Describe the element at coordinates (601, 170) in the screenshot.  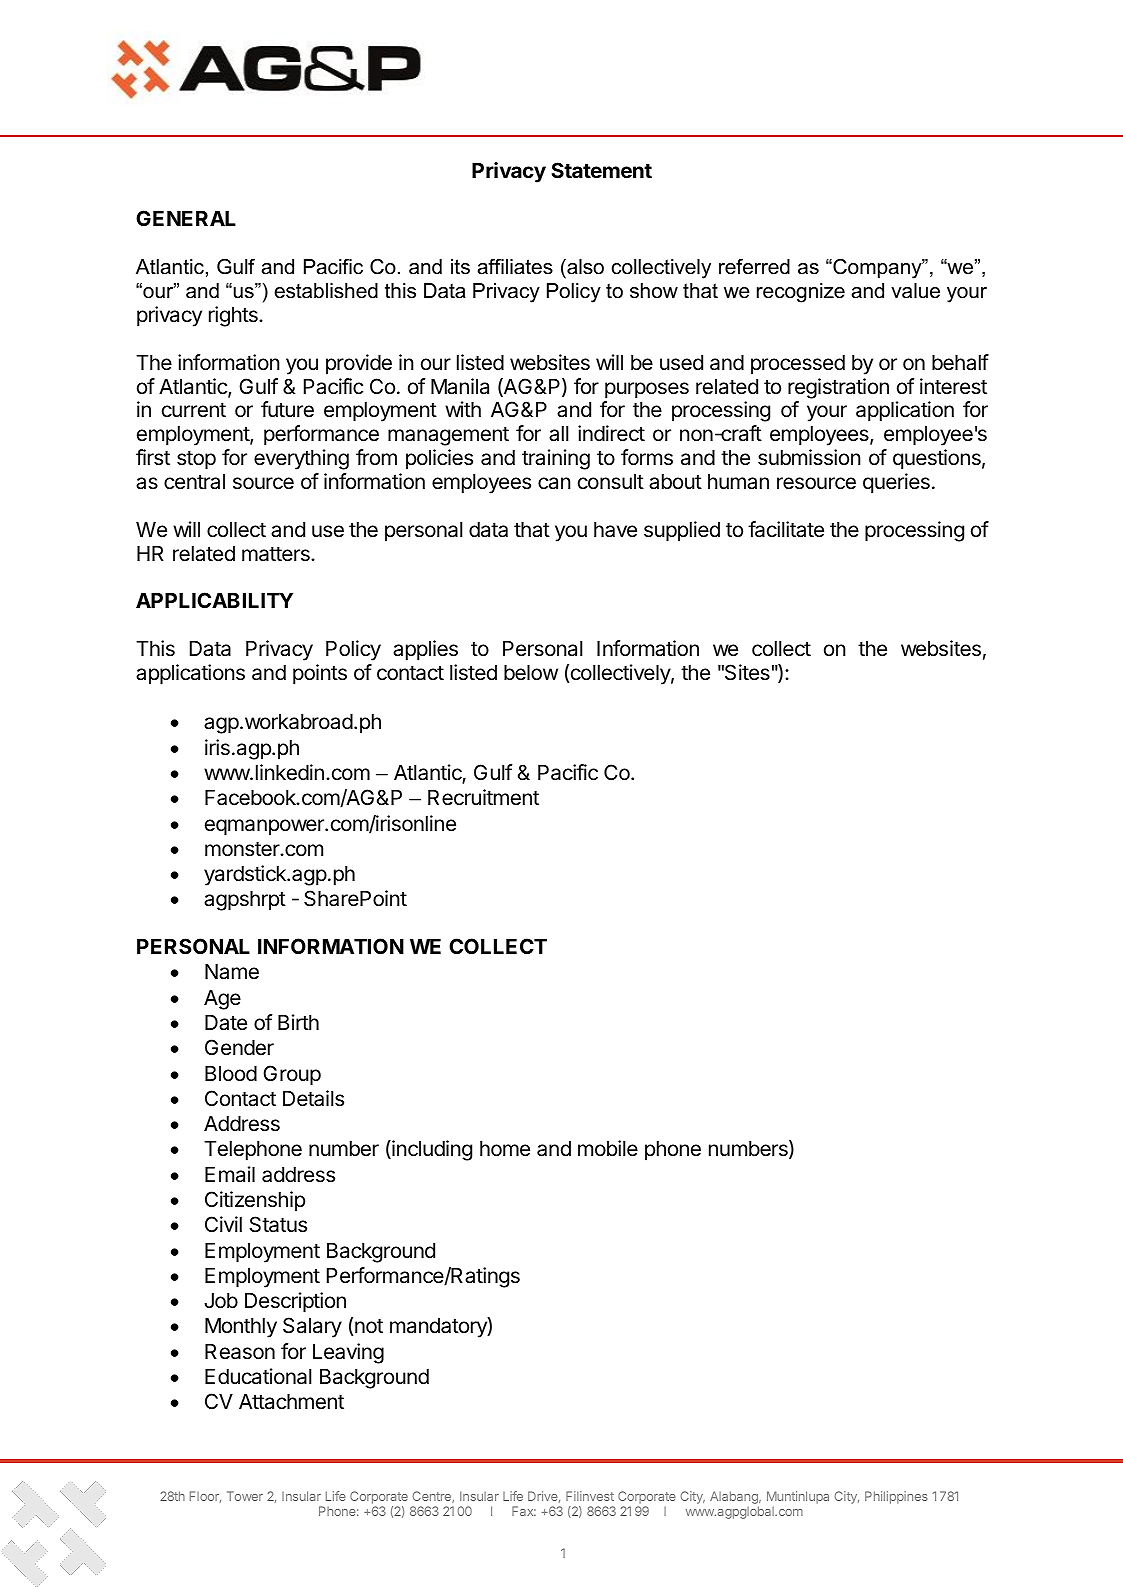
I see `Statement` at that location.
